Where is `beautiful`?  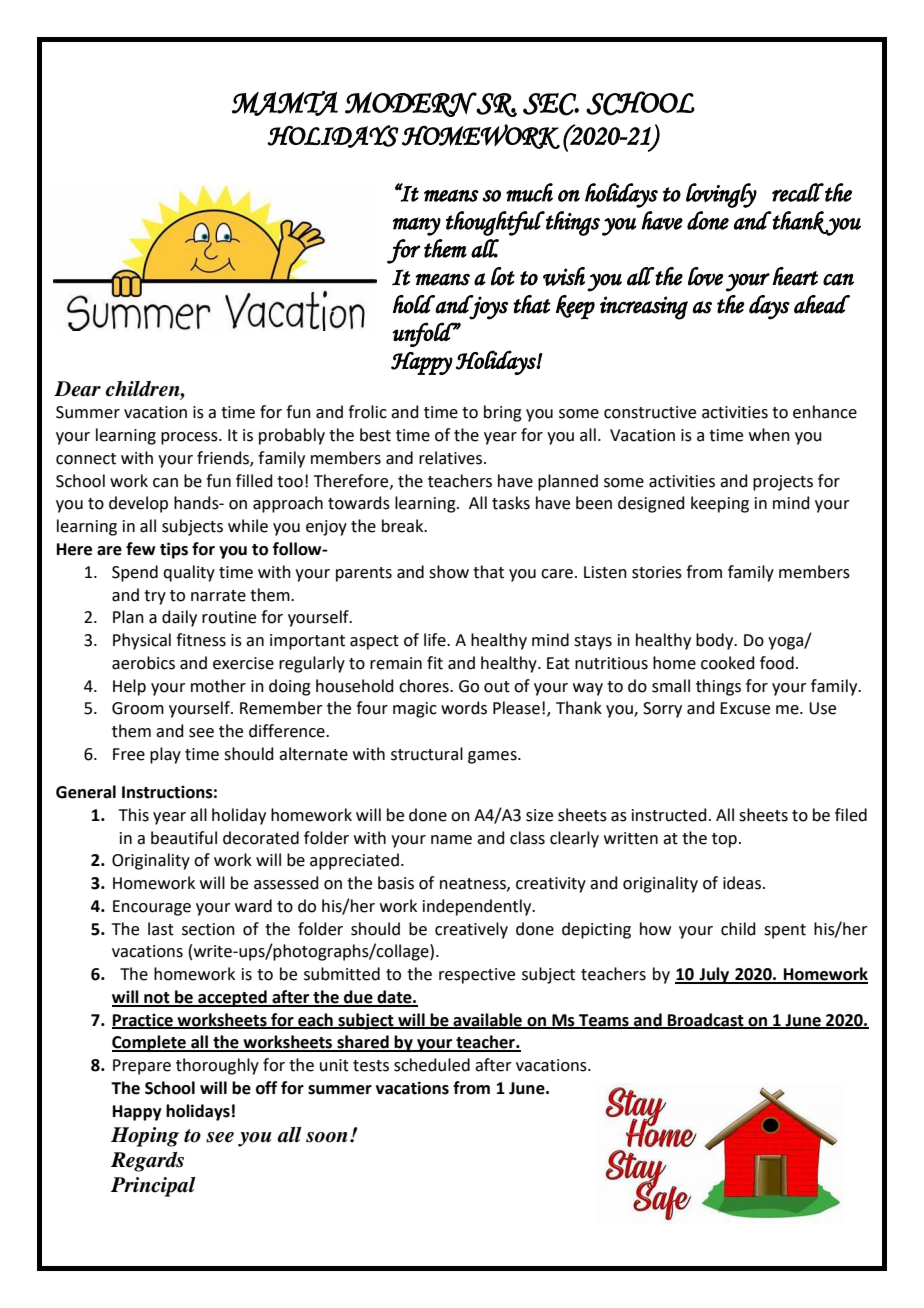
beautiful is located at coordinates (184, 838).
